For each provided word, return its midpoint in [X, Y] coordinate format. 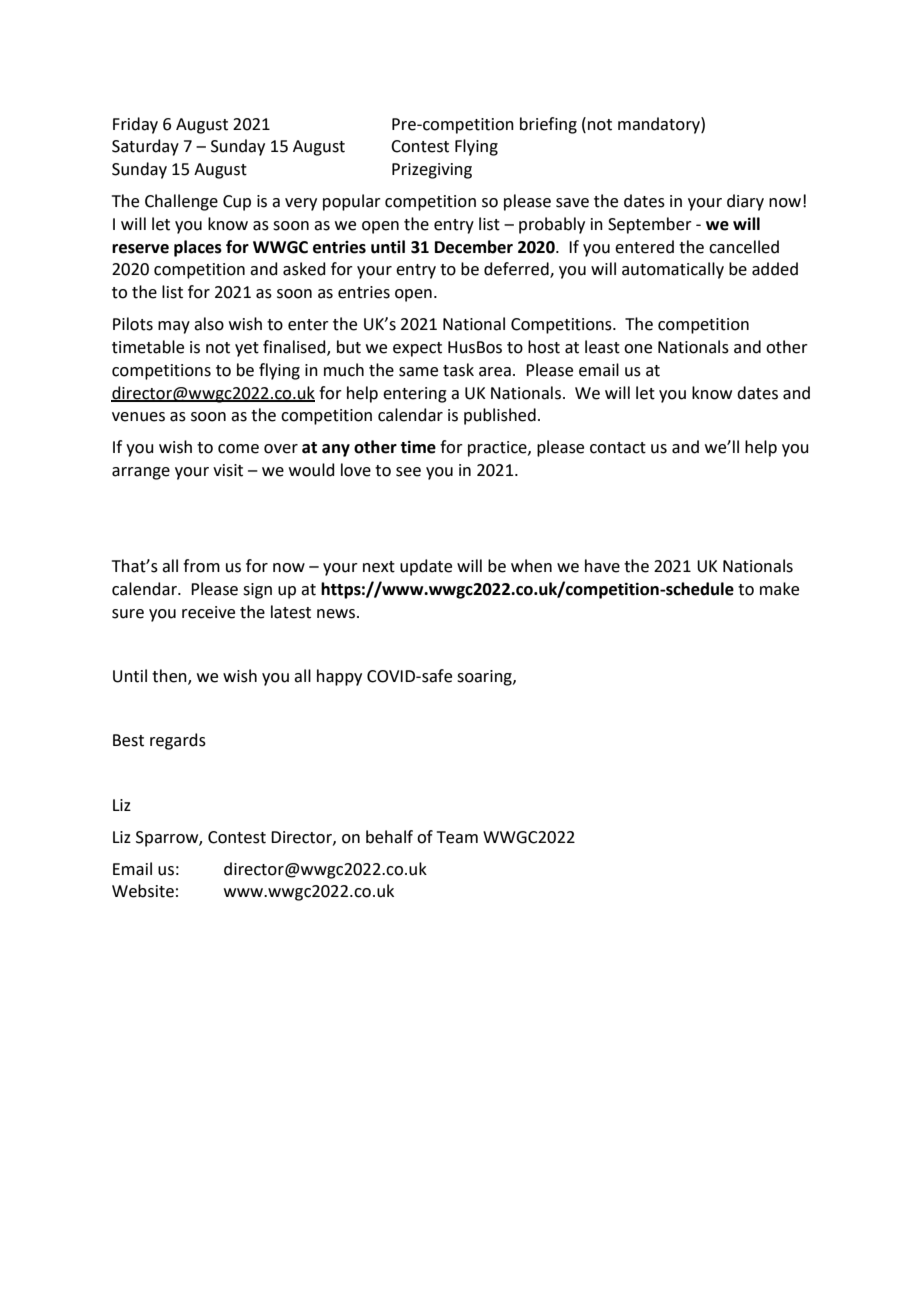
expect [417, 349]
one [638, 349]
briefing [548, 125]
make [779, 589]
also [209, 324]
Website [143, 891]
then [170, 677]
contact [618, 448]
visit [228, 470]
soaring [485, 678]
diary [745, 202]
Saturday [145, 147]
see [408, 472]
